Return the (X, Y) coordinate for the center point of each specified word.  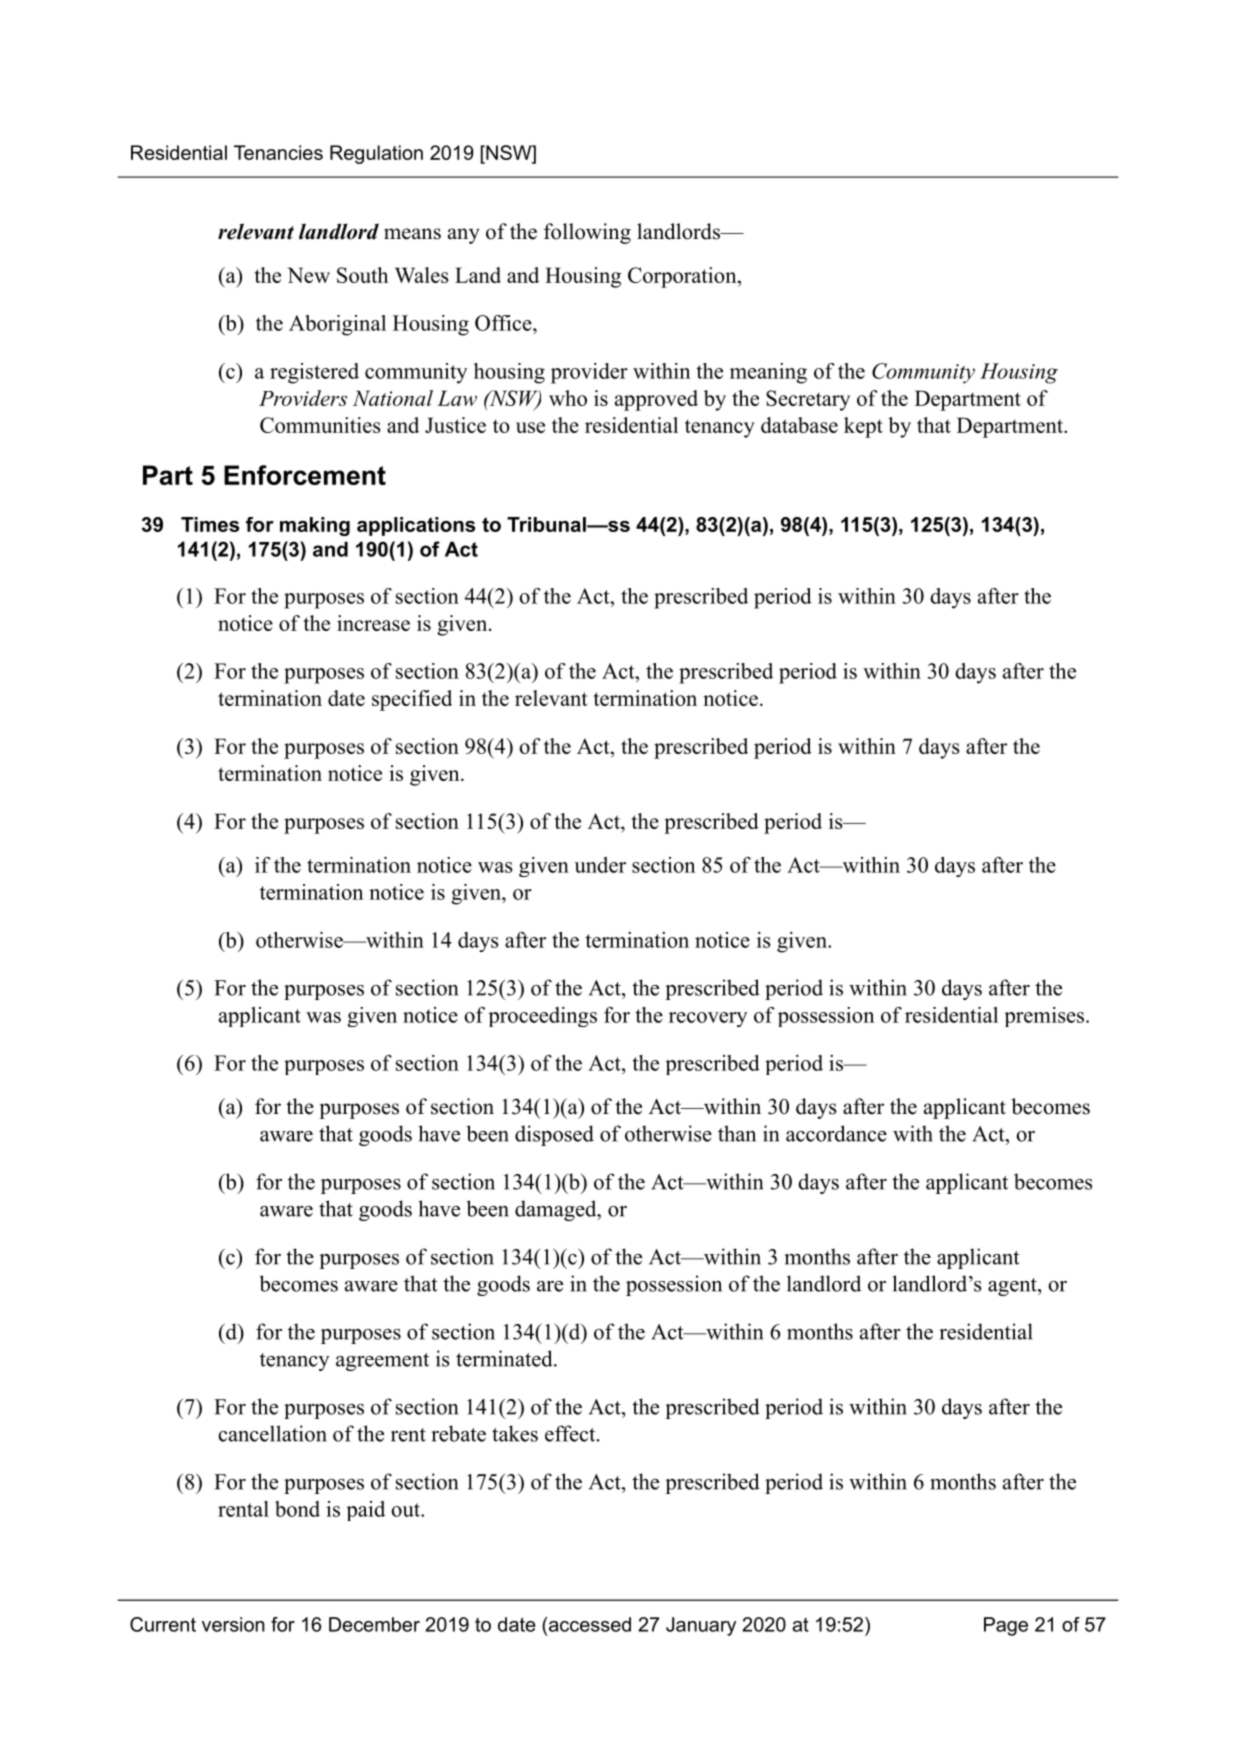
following (587, 233)
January (701, 1626)
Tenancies (278, 152)
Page (1006, 1626)
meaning (768, 373)
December (374, 1624)
